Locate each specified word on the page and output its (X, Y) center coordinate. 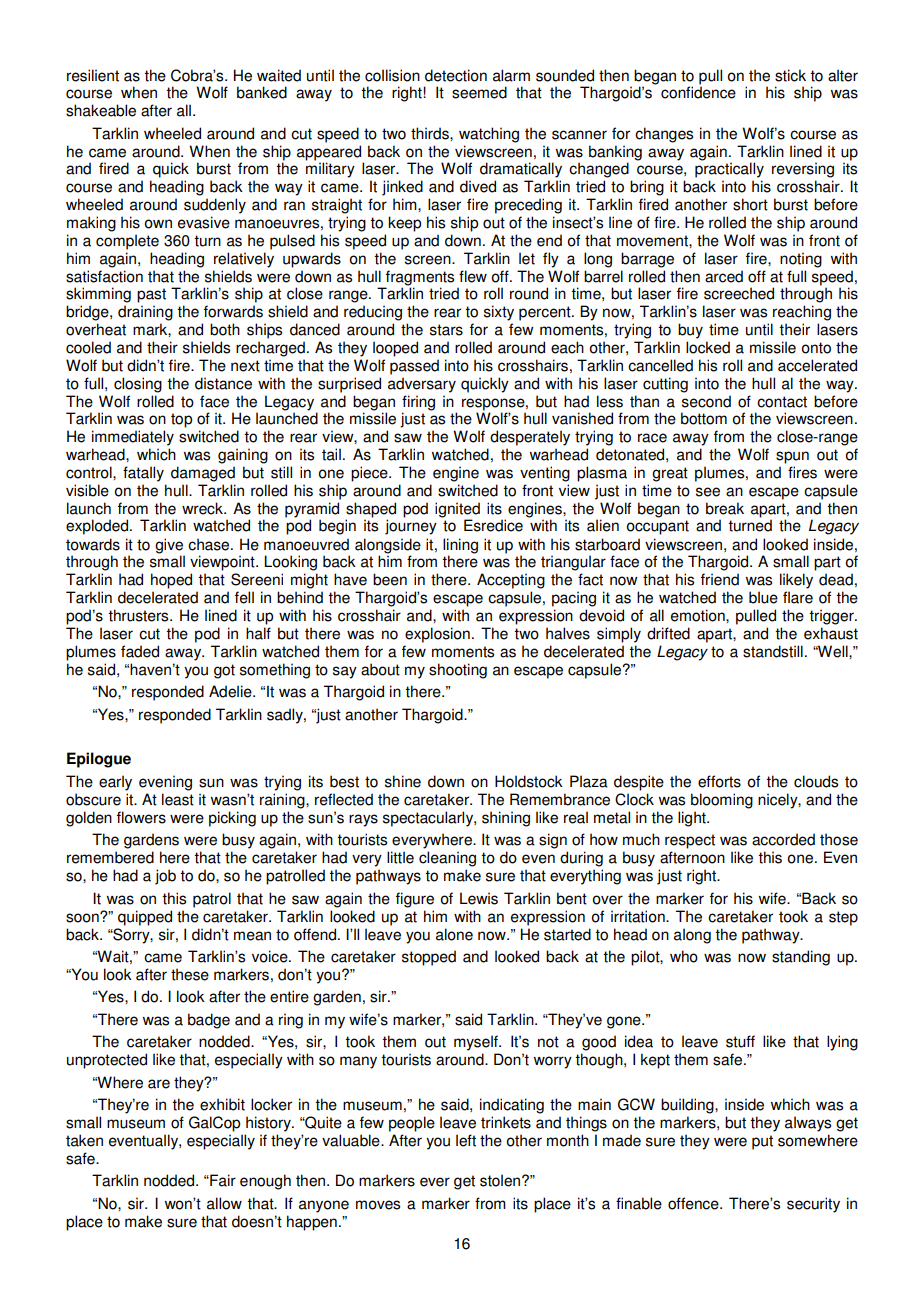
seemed (479, 92)
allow (224, 1203)
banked (262, 92)
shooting (458, 671)
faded (140, 651)
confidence (698, 91)
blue (763, 597)
